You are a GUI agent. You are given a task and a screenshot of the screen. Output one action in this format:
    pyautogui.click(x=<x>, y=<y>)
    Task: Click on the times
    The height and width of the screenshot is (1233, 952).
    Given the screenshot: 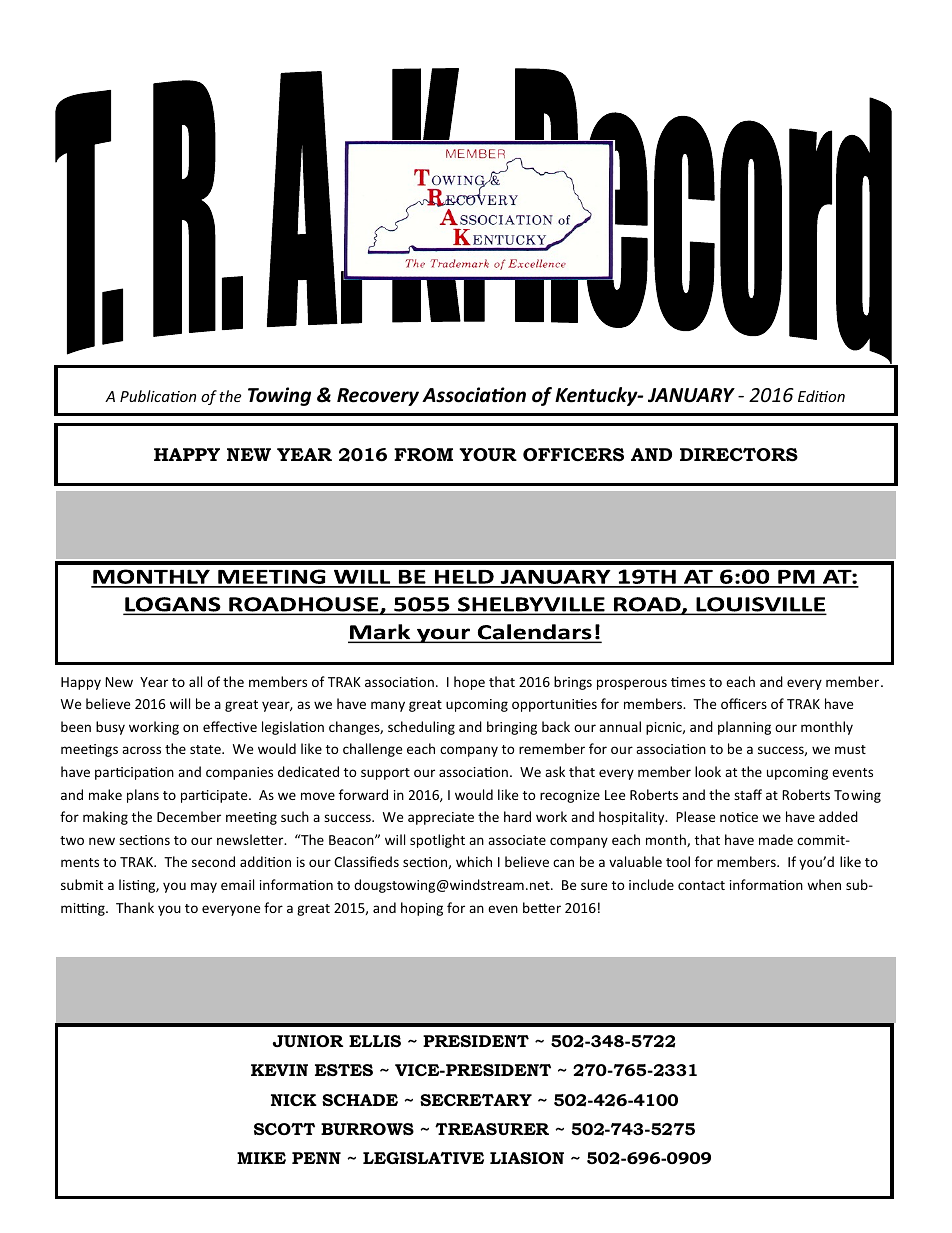 What is the action you would take?
    pyautogui.click(x=688, y=682)
